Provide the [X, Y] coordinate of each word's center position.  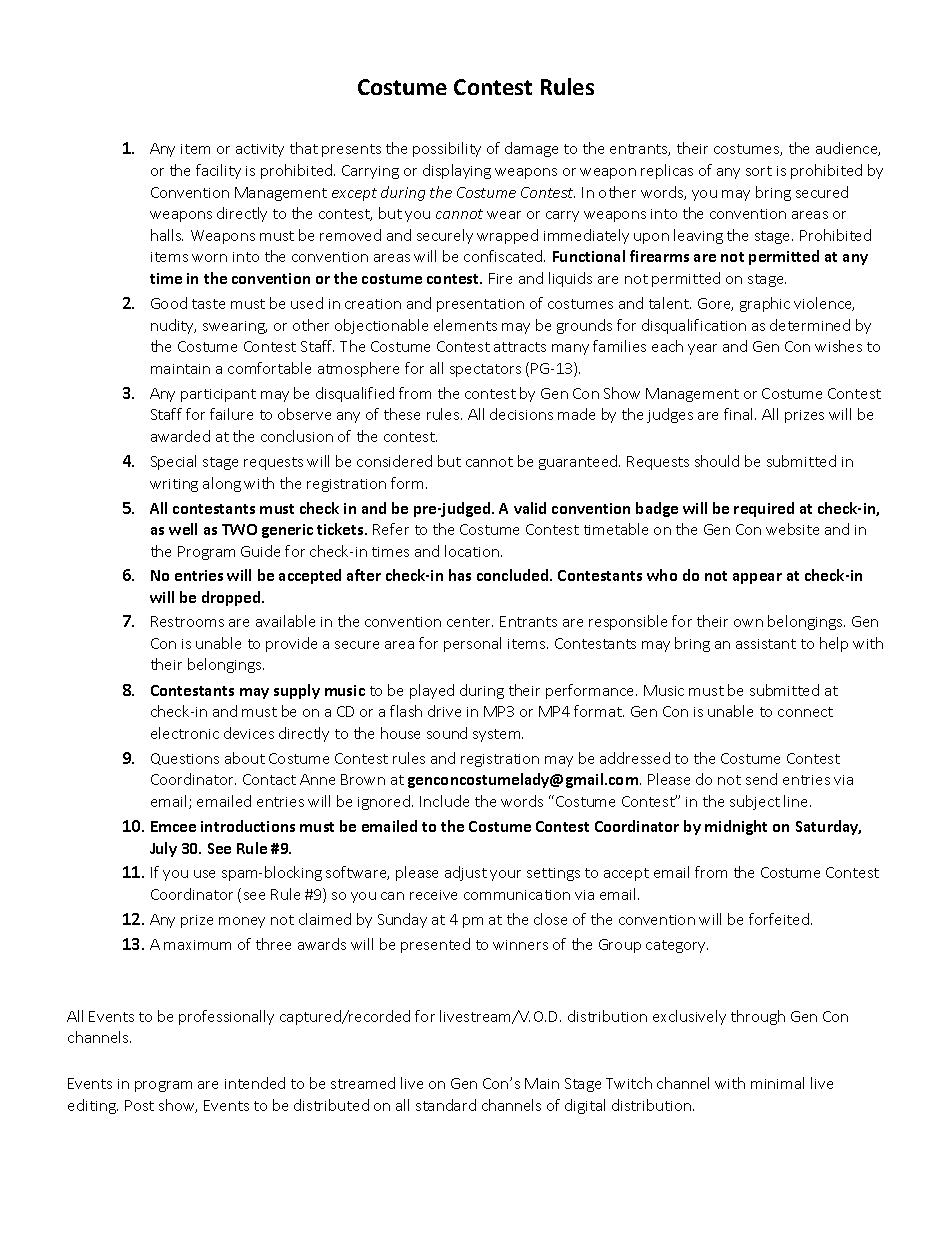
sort [759, 171]
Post [139, 1105]
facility [218, 171]
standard [446, 1105]
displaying [457, 171]
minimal [777, 1083]
